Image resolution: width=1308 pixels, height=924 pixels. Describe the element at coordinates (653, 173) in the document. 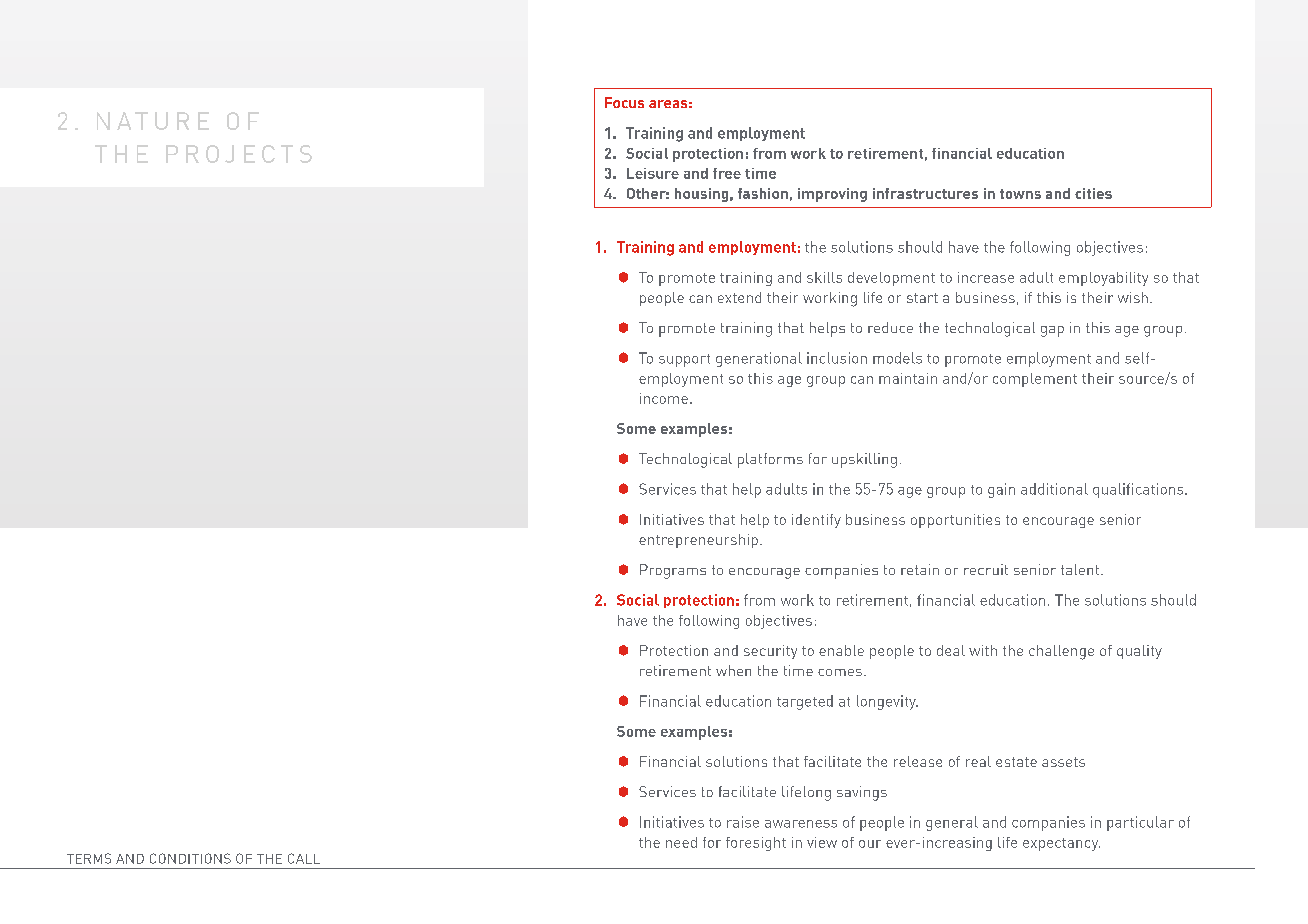

I see `Leisure` at that location.
